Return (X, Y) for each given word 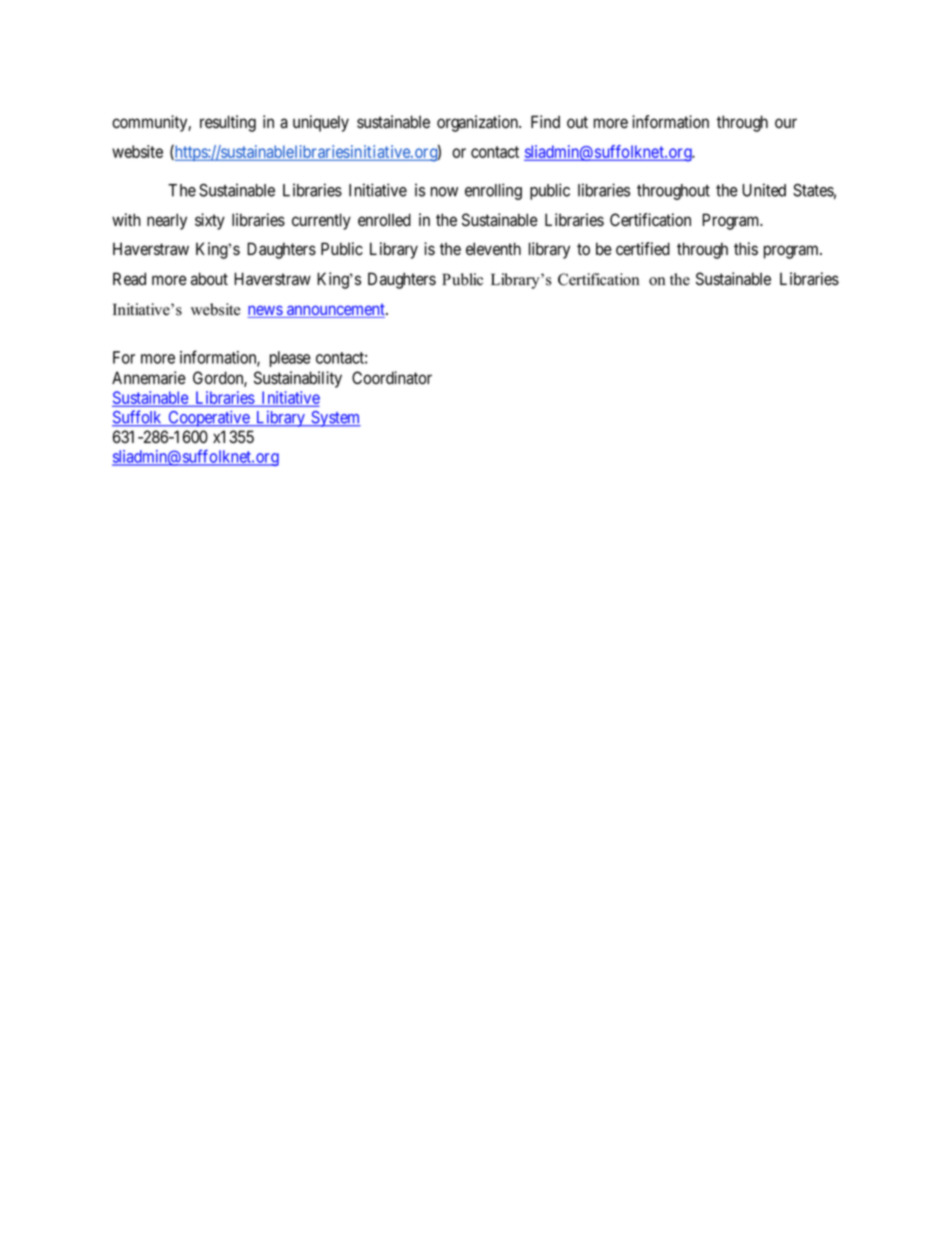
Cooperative (208, 419)
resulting (228, 123)
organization (478, 123)
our (786, 123)
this (746, 249)
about (209, 279)
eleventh (493, 249)
